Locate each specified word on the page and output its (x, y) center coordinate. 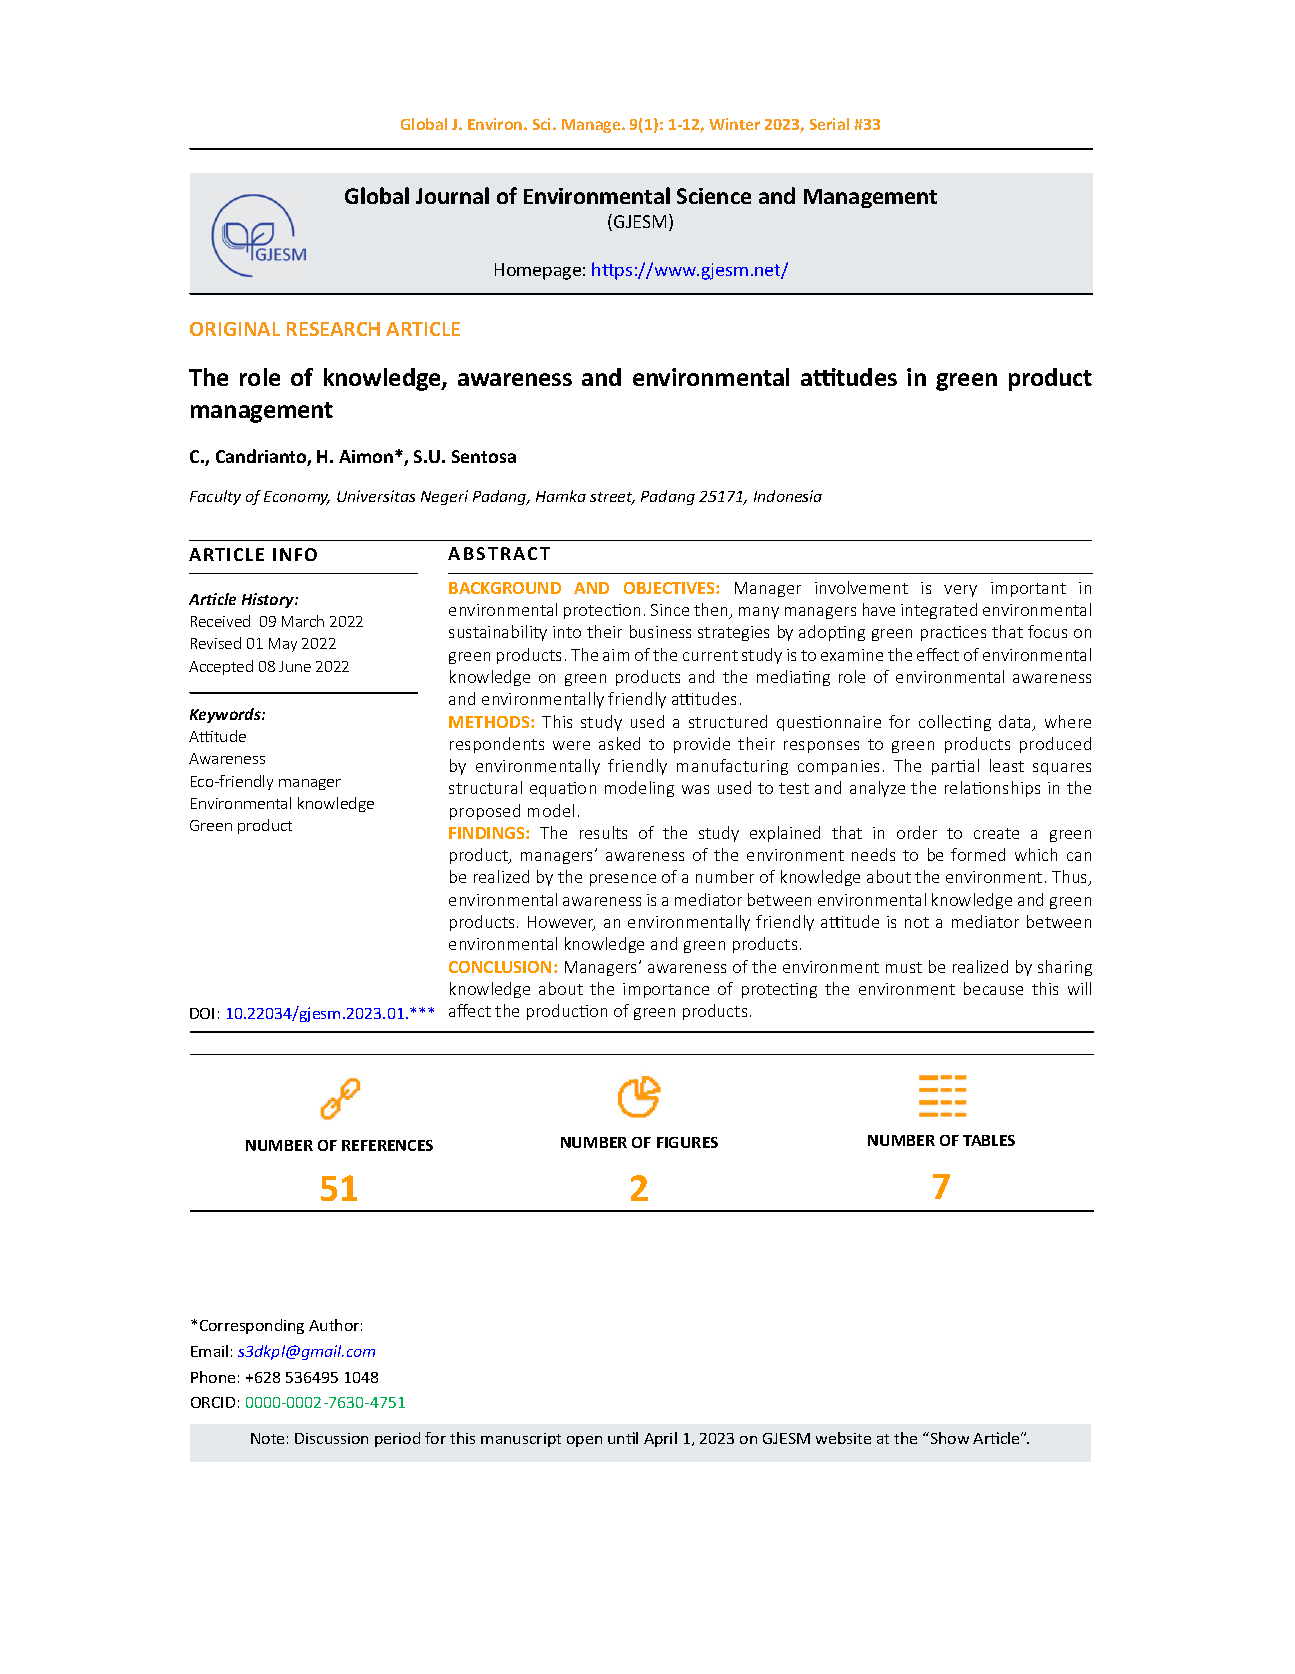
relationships (992, 789)
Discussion (331, 1438)
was (695, 789)
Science (714, 196)
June (295, 666)
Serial (829, 124)
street (612, 498)
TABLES (989, 1140)
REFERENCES (387, 1145)
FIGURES (687, 1142)
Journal (452, 195)
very (960, 591)
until (623, 1438)
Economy (297, 498)
